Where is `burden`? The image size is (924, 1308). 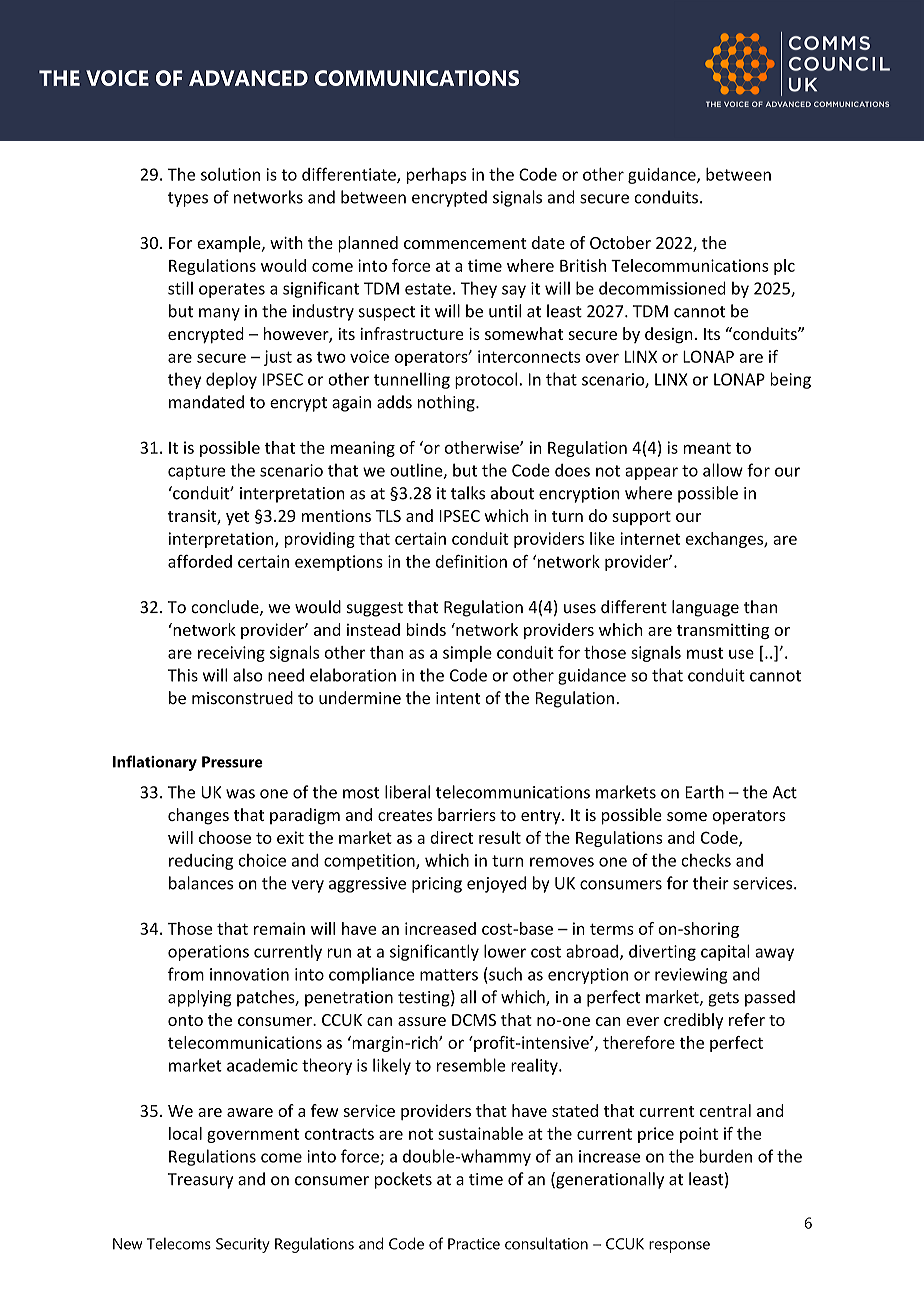 burden is located at coordinates (726, 1156).
